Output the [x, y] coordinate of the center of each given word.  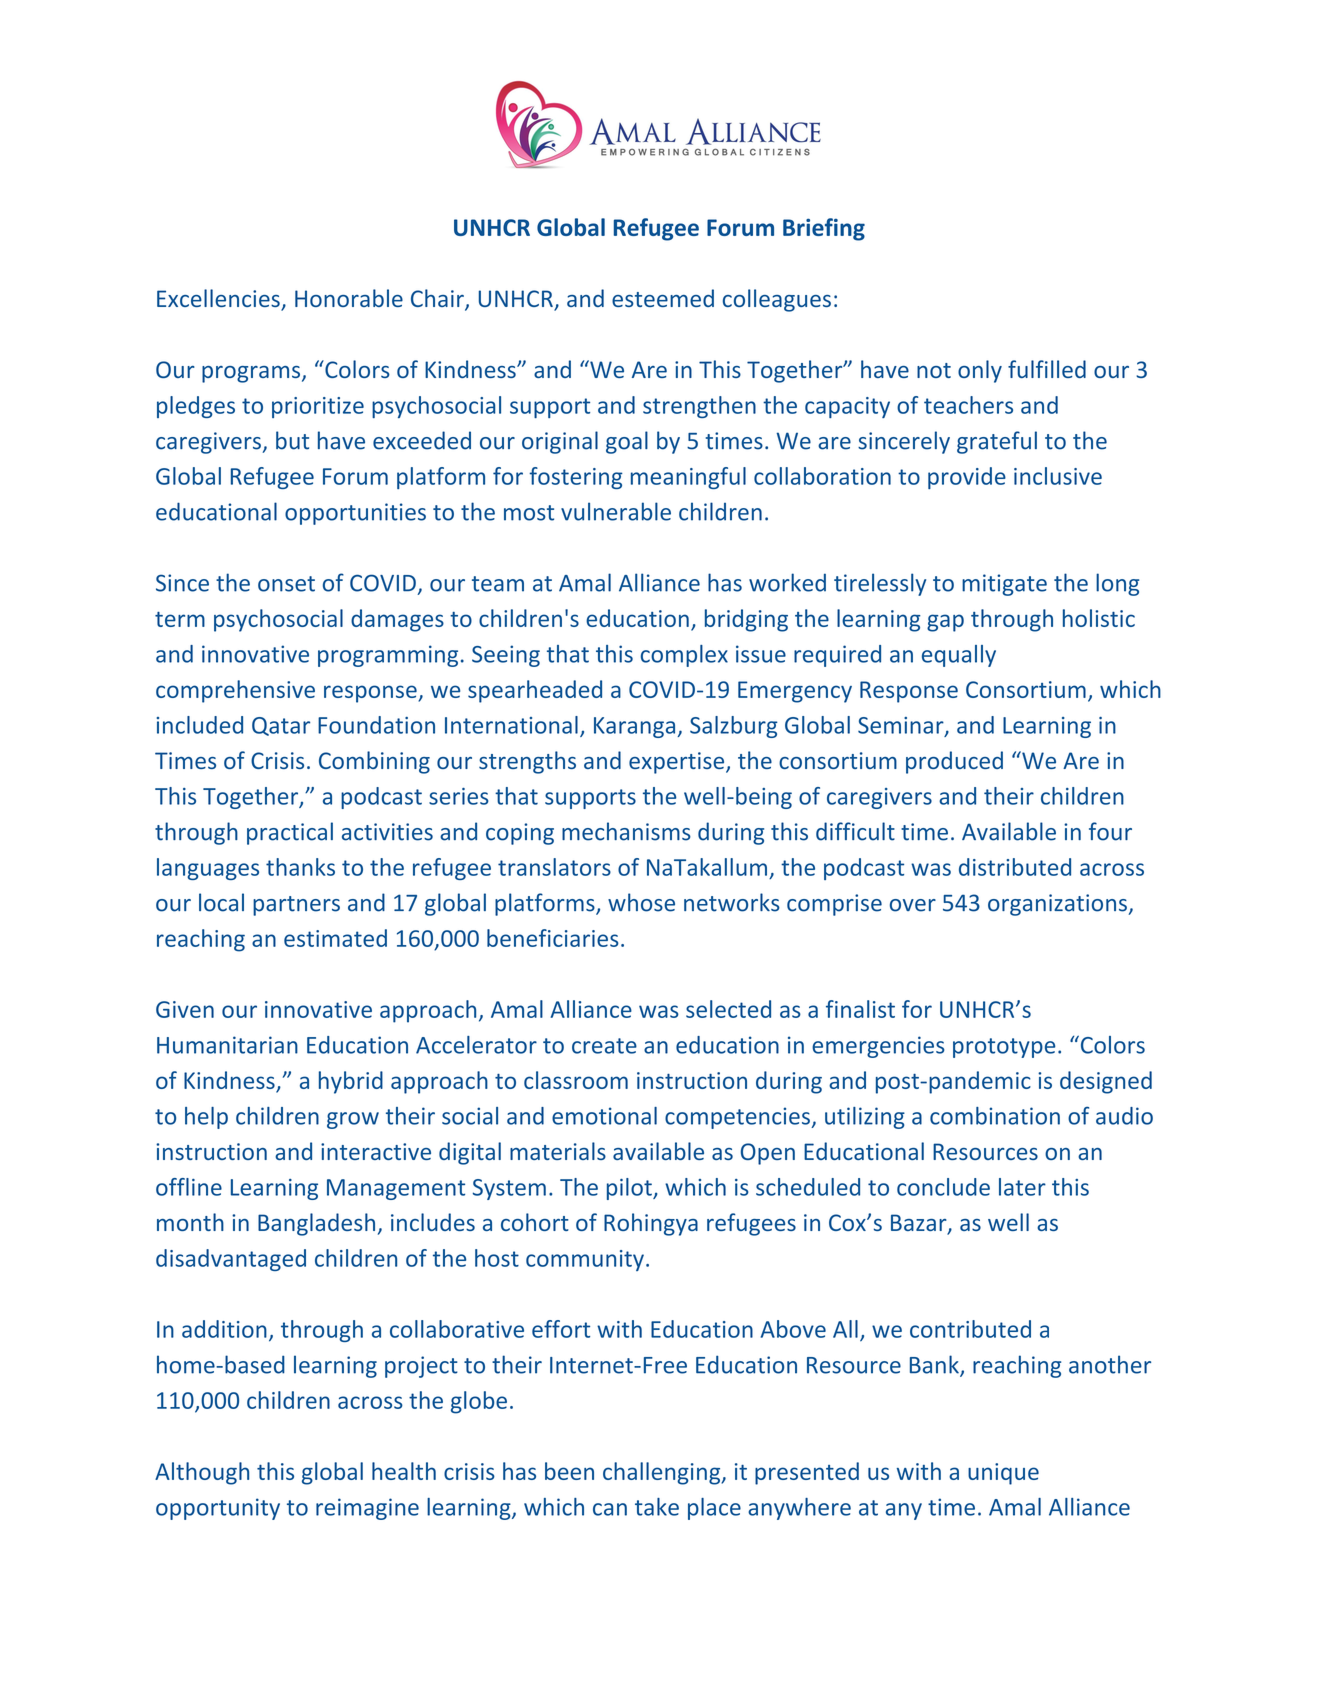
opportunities [355, 514]
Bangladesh [316, 1224]
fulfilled [1047, 369]
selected [728, 1009]
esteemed [663, 298]
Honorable [349, 298]
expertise [676, 763]
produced [954, 762]
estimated [335, 938]
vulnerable [616, 511]
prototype [1004, 1048]
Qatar [281, 726]
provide [967, 478]
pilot [630, 1189]
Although [202, 1473]
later [1022, 1187]
